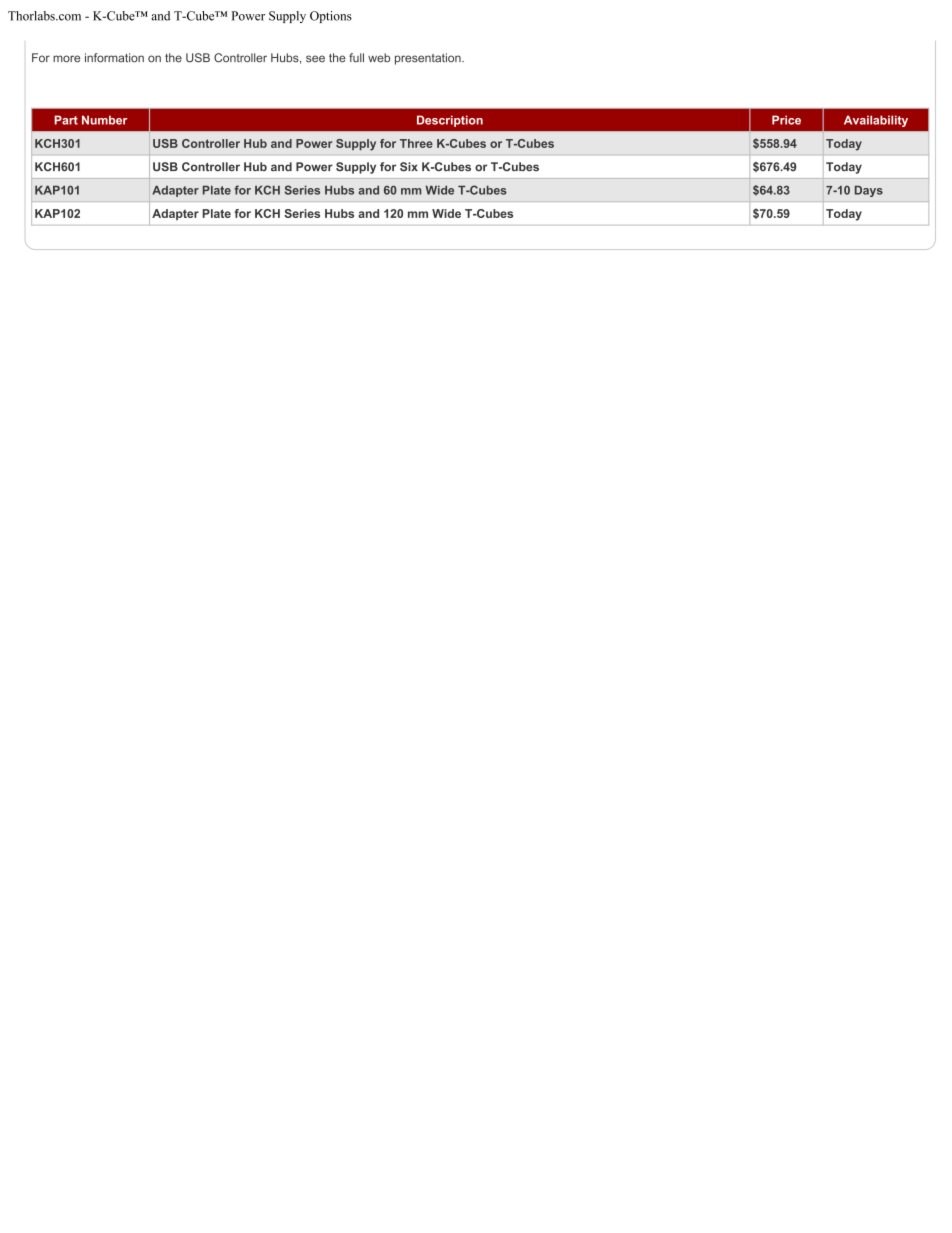 This screenshot has width=952, height=1233. I want to click on Number, so click(105, 120).
